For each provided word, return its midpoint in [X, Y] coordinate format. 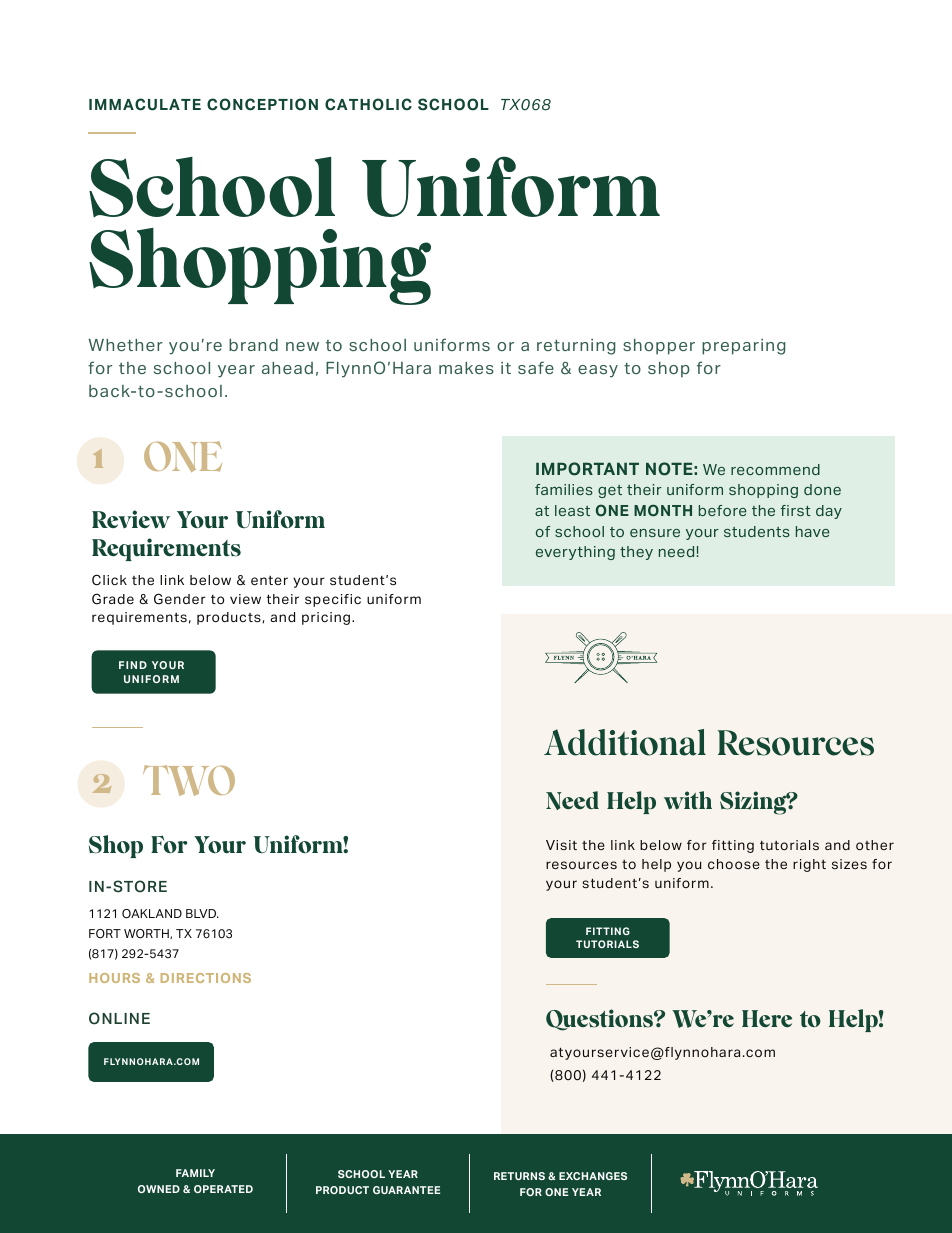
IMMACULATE [145, 104]
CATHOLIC [368, 104]
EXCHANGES [593, 1176]
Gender [180, 599]
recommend [775, 469]
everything [575, 553]
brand [253, 345]
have [813, 531]
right [809, 865]
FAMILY [195, 1173]
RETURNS [519, 1176]
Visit [561, 845]
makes [466, 368]
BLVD [202, 913]
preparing [744, 347]
